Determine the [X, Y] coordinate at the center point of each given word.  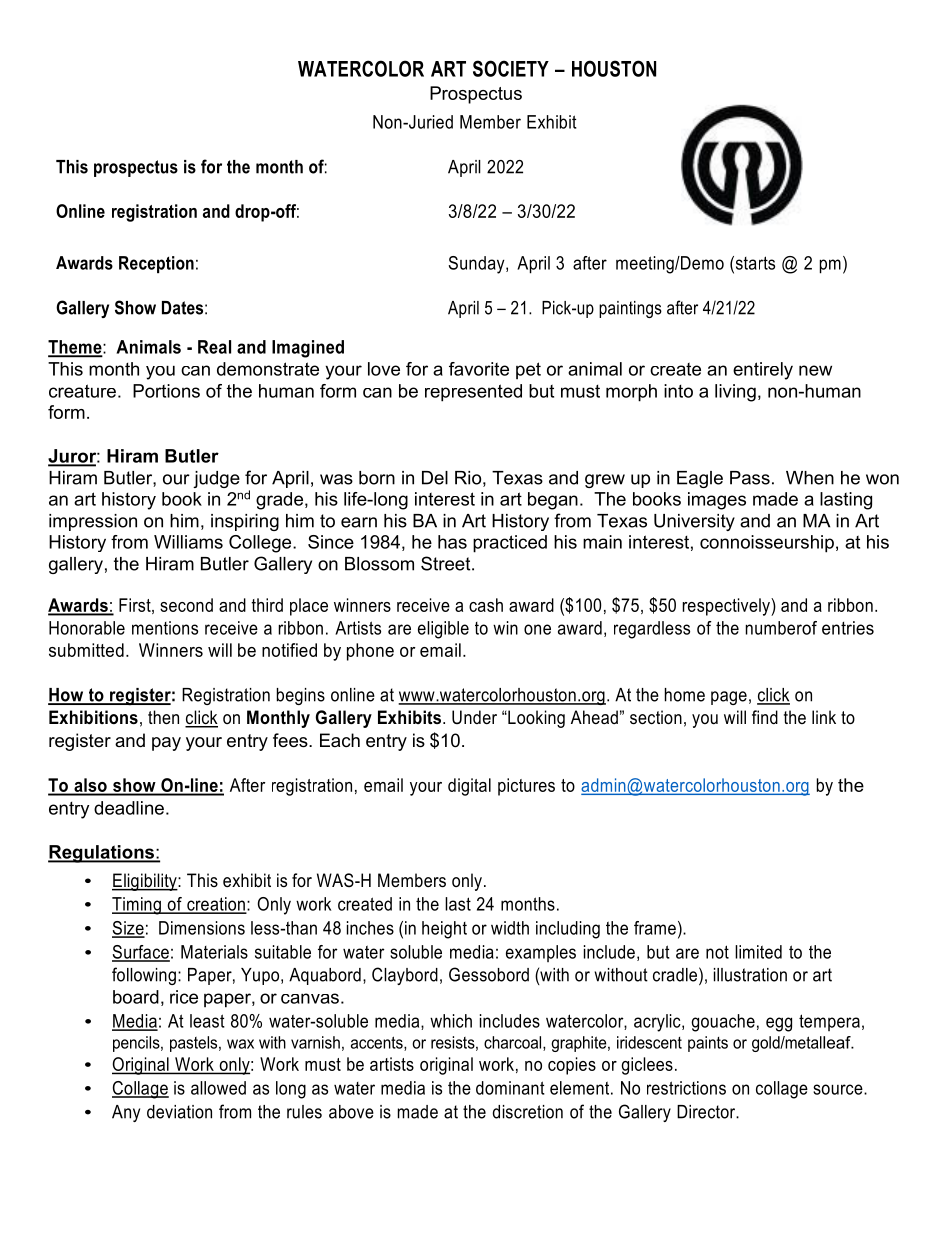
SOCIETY [511, 68]
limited [758, 952]
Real [214, 347]
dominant [510, 1088]
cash [486, 605]
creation [216, 905]
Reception [156, 264]
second [186, 605]
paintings [630, 309]
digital [469, 787]
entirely [763, 371]
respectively [727, 607]
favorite [479, 369]
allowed [218, 1088]
